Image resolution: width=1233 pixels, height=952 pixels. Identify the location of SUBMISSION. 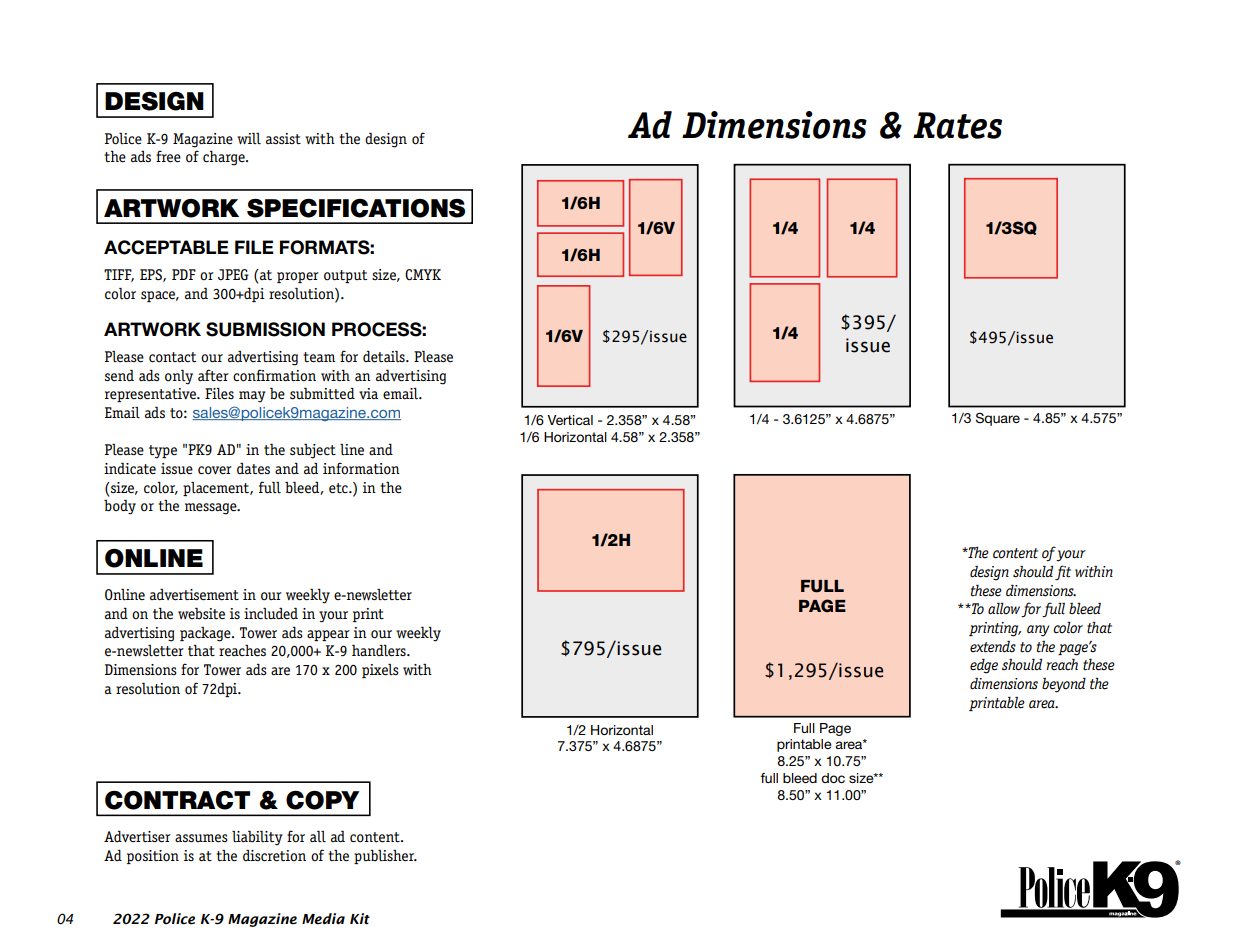
(265, 329).
